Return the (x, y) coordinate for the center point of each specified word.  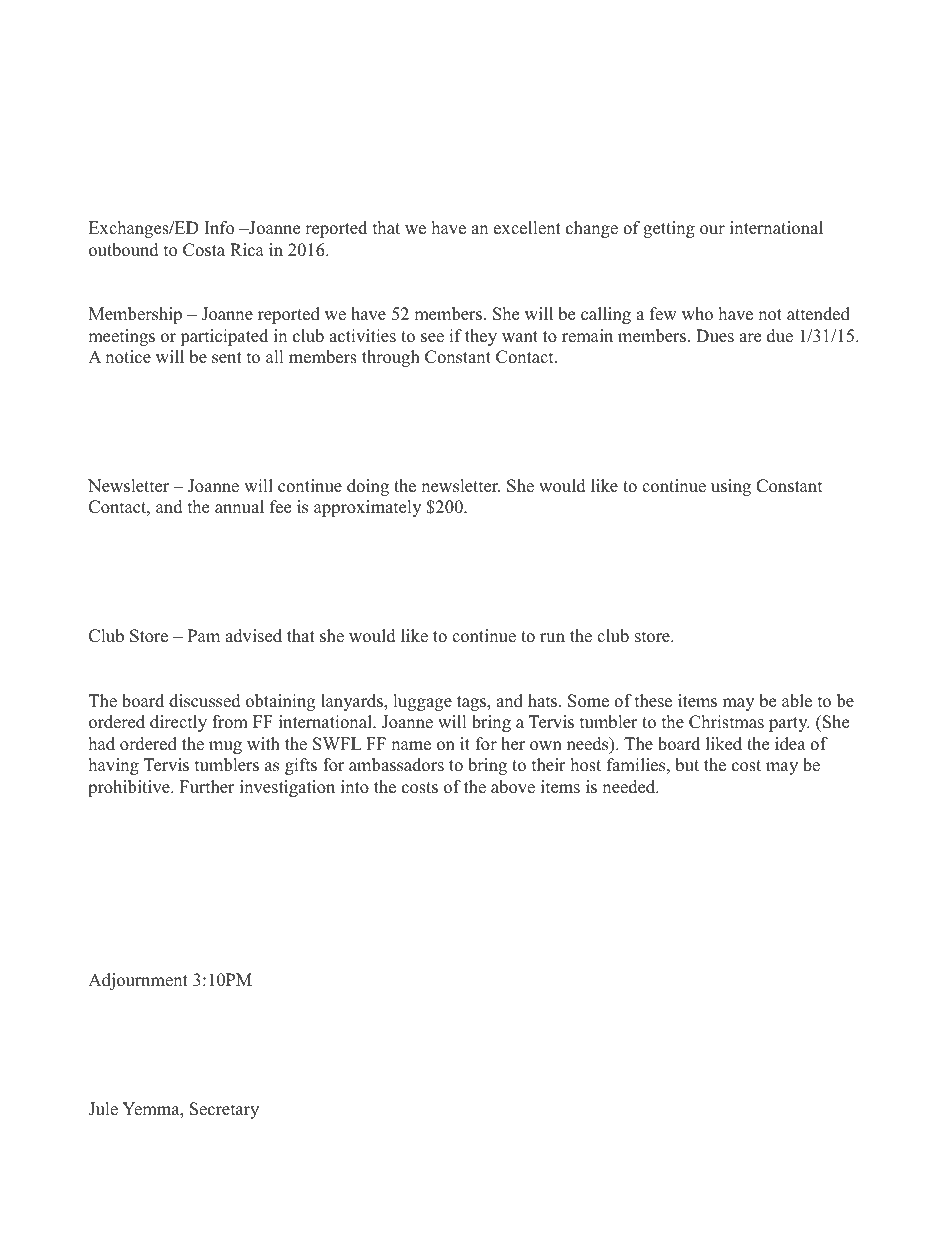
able (797, 701)
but (687, 765)
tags (472, 703)
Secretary (224, 1110)
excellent (527, 228)
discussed (205, 701)
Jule (103, 1109)
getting (669, 229)
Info (219, 228)
